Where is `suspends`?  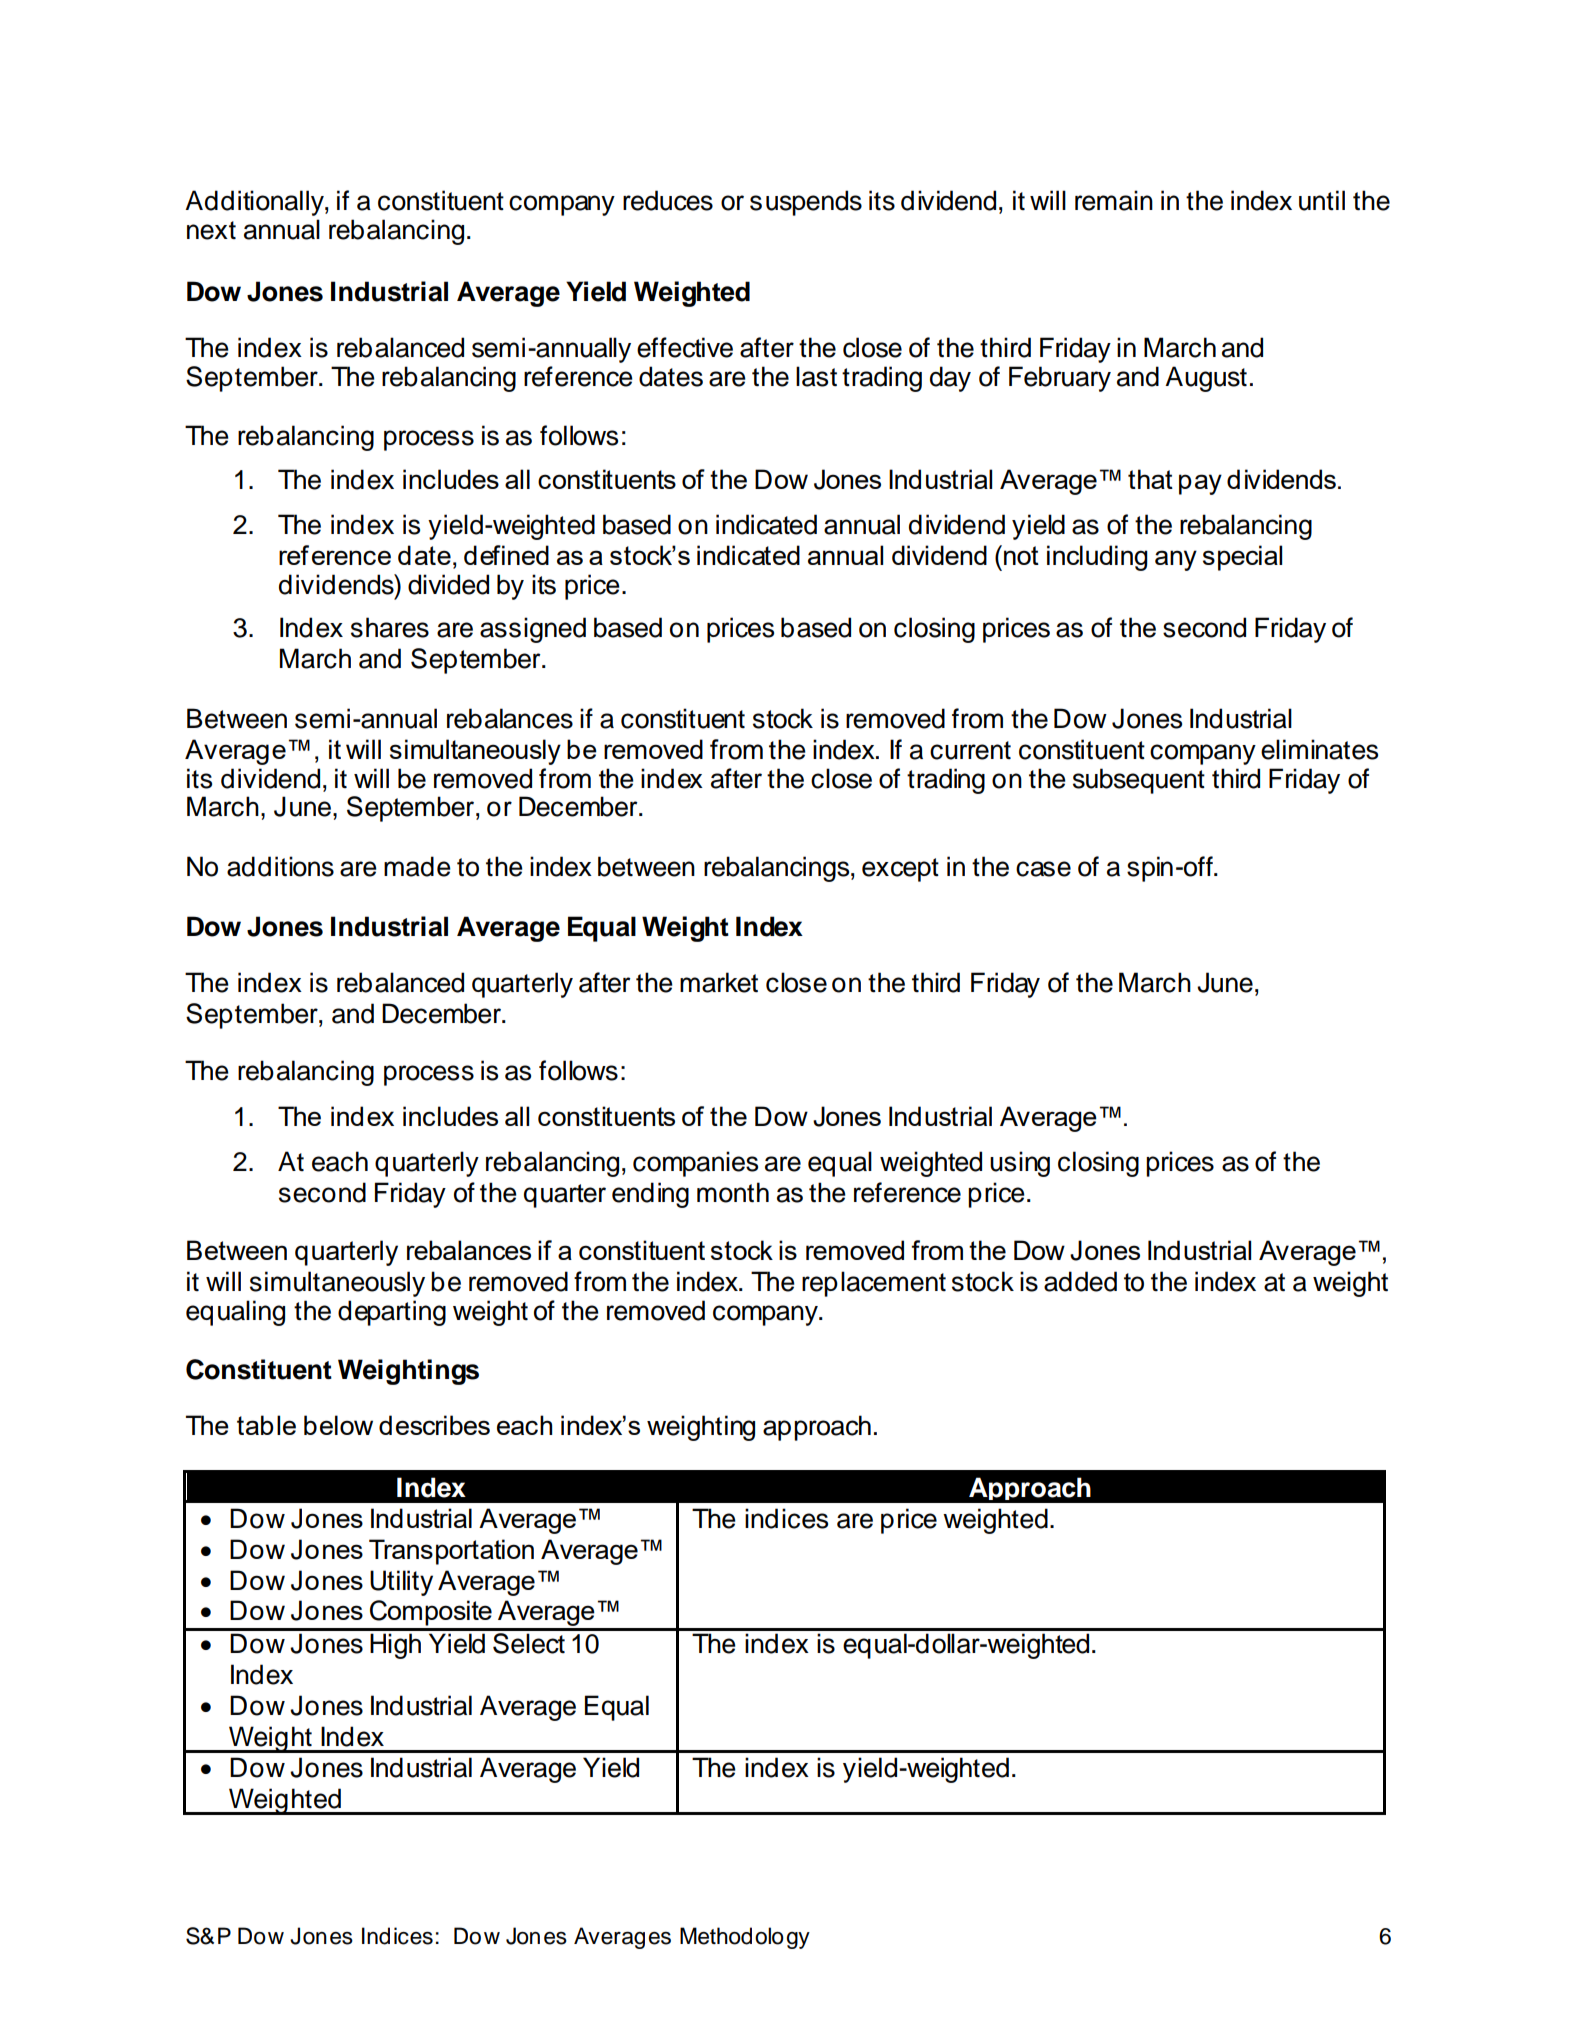
suspends is located at coordinates (806, 203).
